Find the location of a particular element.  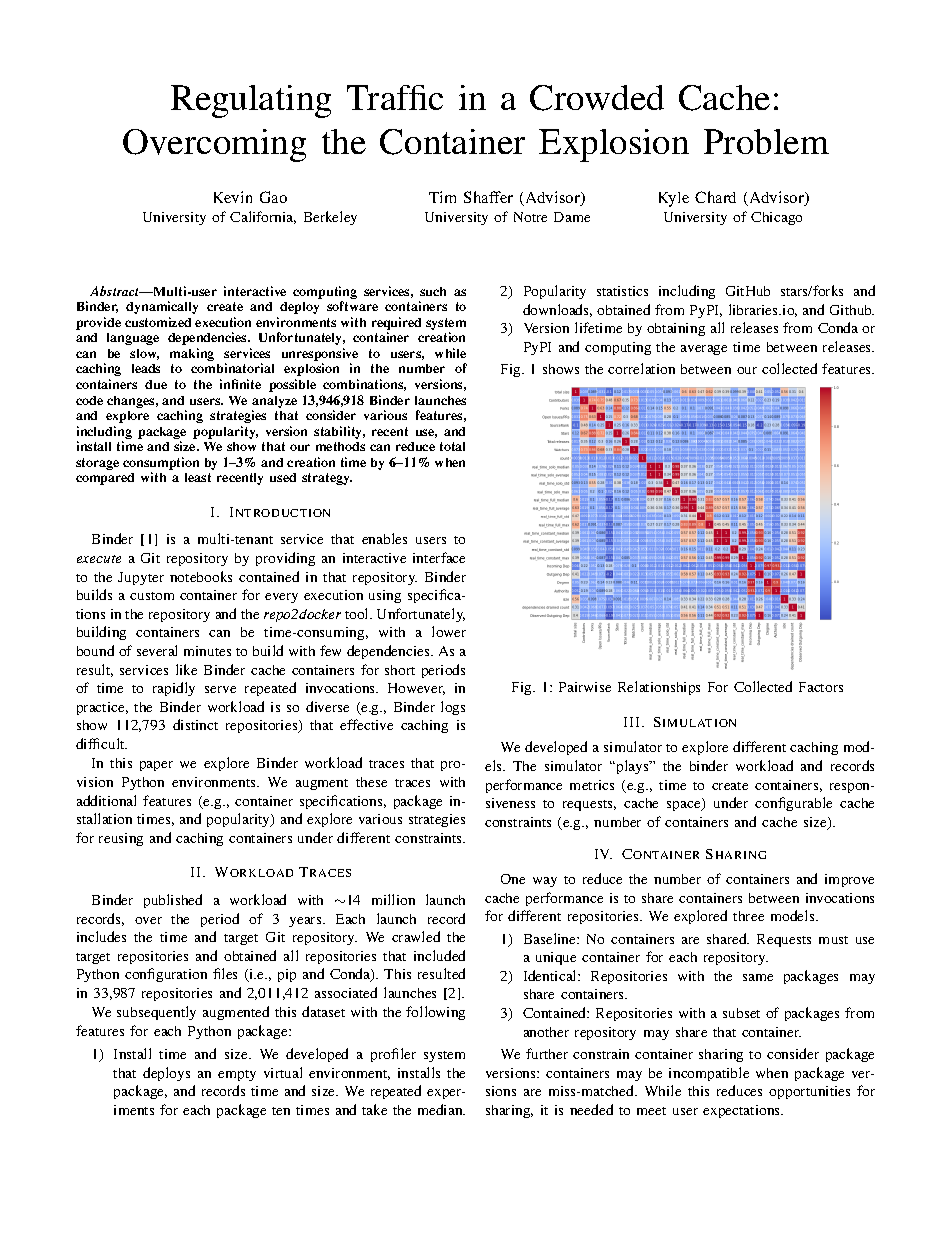

One is located at coordinates (513, 879).
